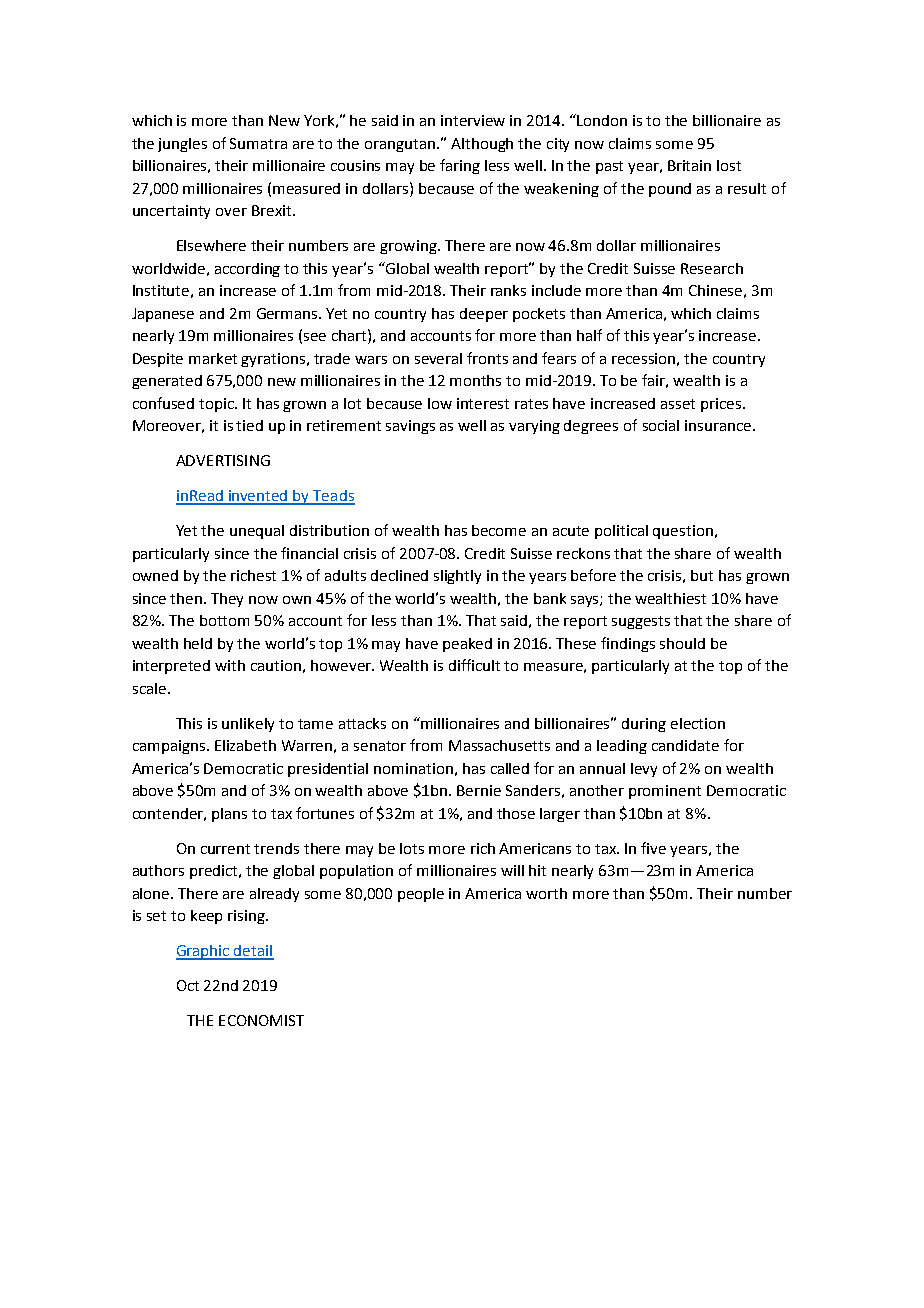 The width and height of the screenshot is (924, 1308). What do you see at coordinates (683, 532) in the screenshot?
I see `question` at bounding box center [683, 532].
